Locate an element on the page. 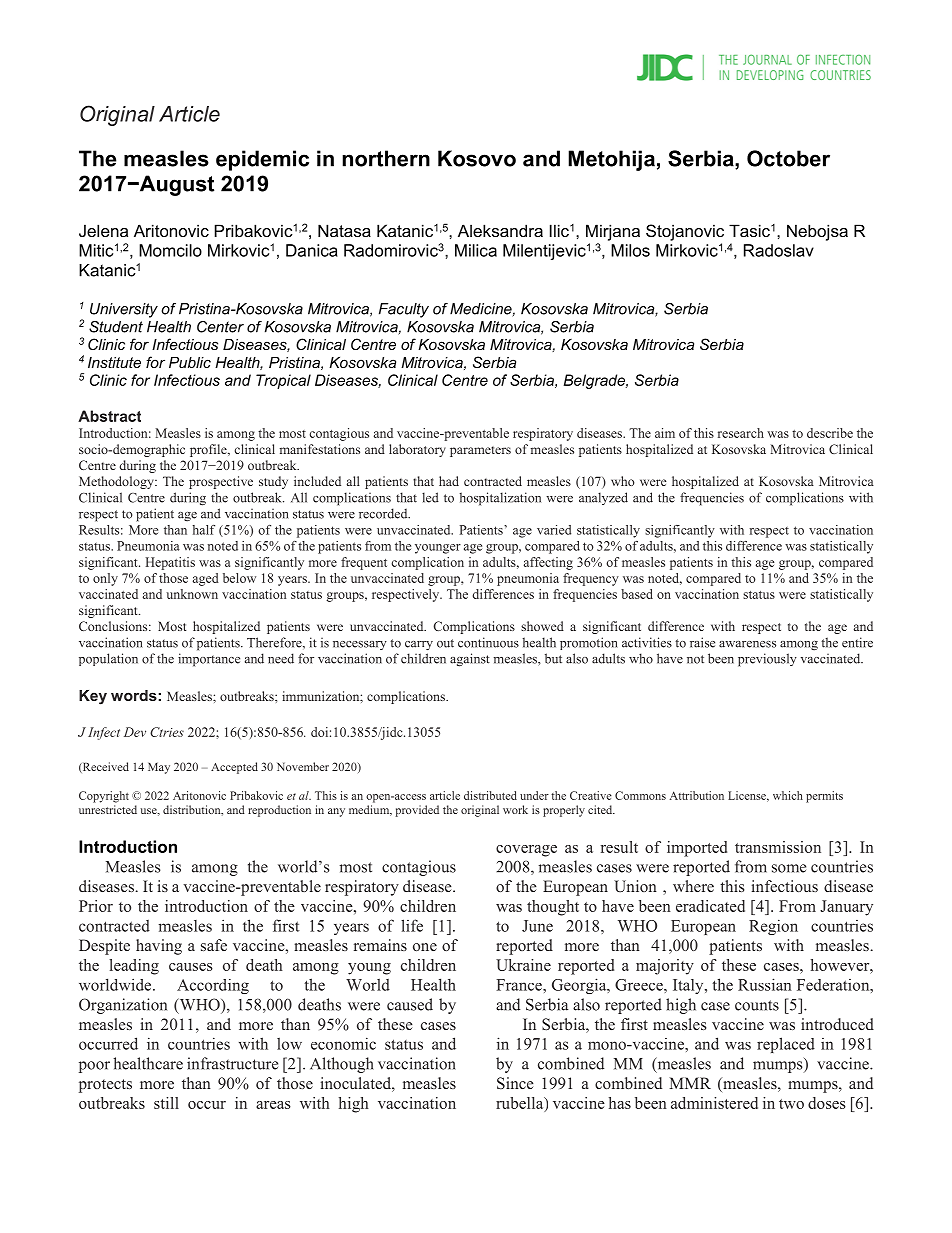 This image has width=952, height=1233. based is located at coordinates (637, 594).
